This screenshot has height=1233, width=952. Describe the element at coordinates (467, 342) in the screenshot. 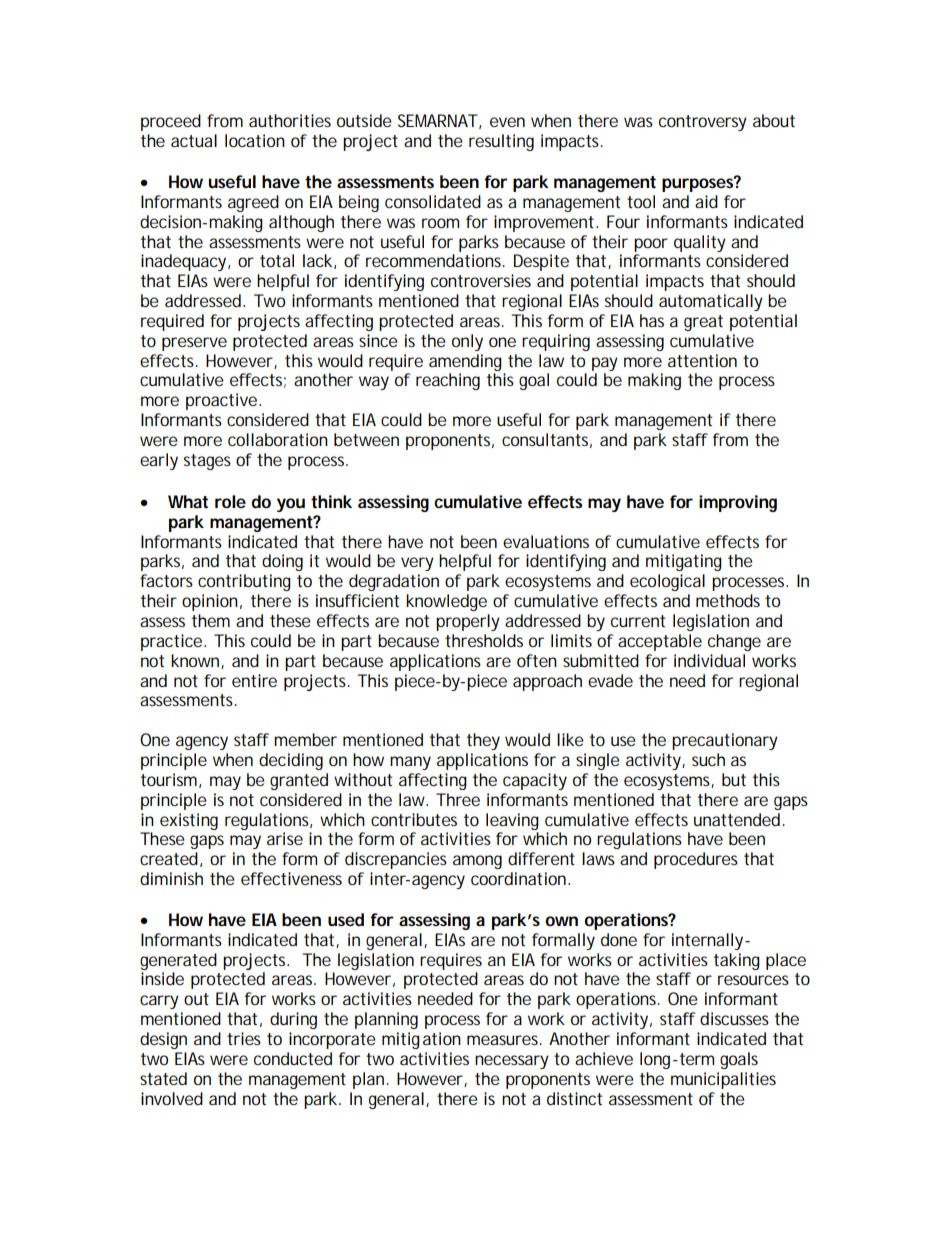

I see `only` at that location.
